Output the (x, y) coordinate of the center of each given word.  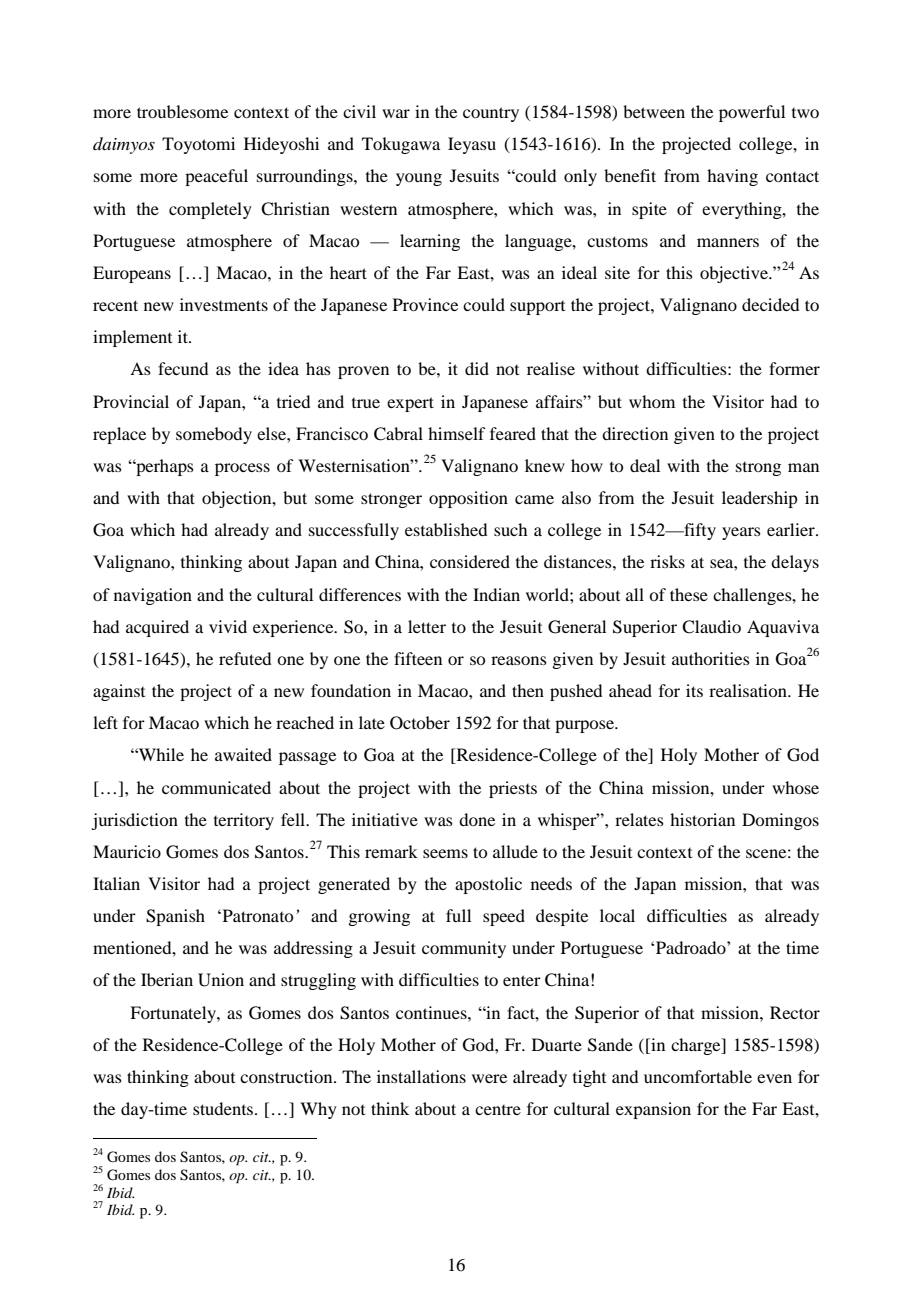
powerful (752, 113)
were (489, 1078)
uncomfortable (698, 1076)
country (491, 114)
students (224, 1108)
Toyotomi (198, 145)
